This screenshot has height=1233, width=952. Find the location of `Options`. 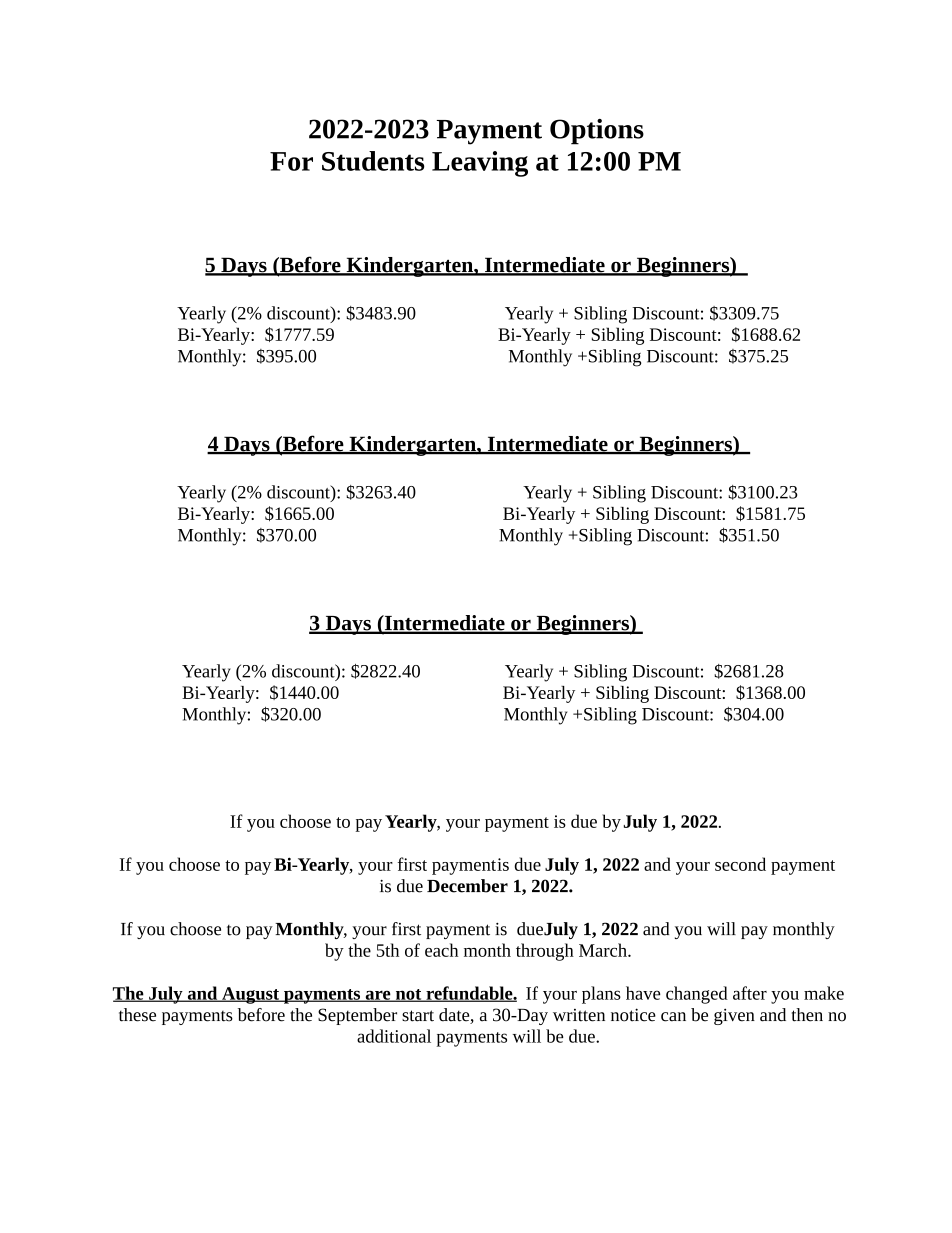

Options is located at coordinates (597, 132).
